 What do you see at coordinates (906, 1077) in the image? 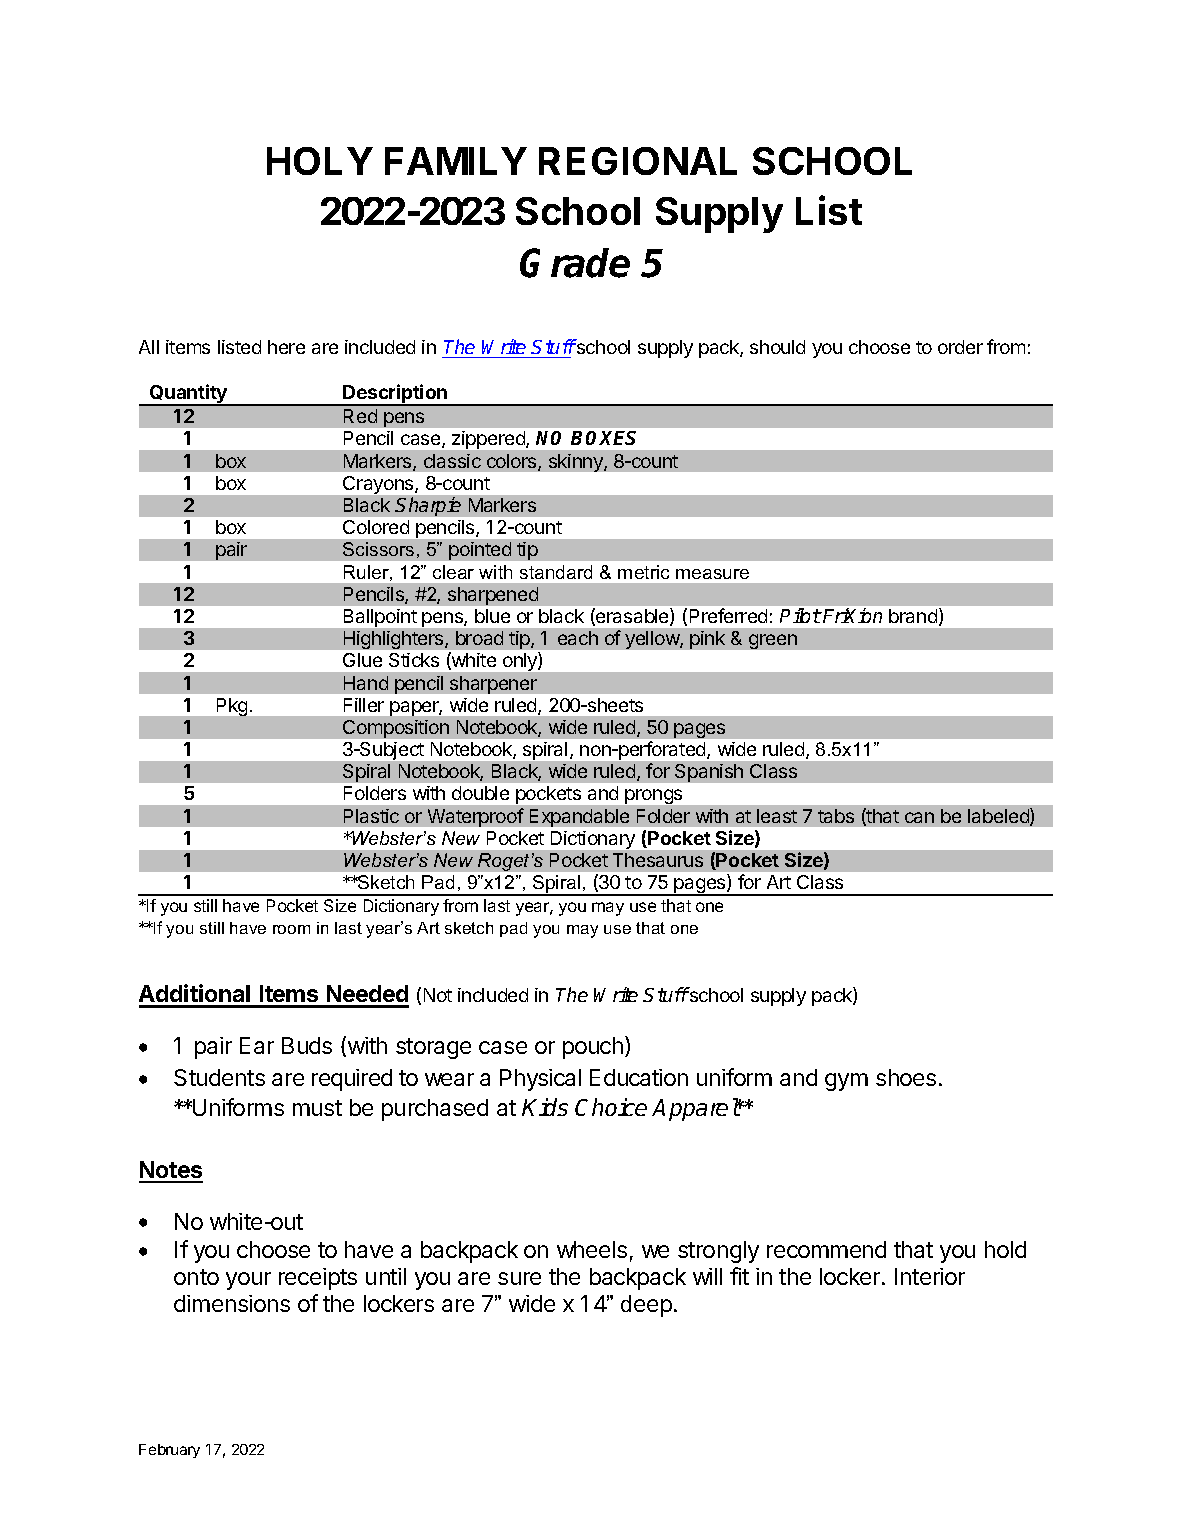
I see `shoes` at bounding box center [906, 1077].
